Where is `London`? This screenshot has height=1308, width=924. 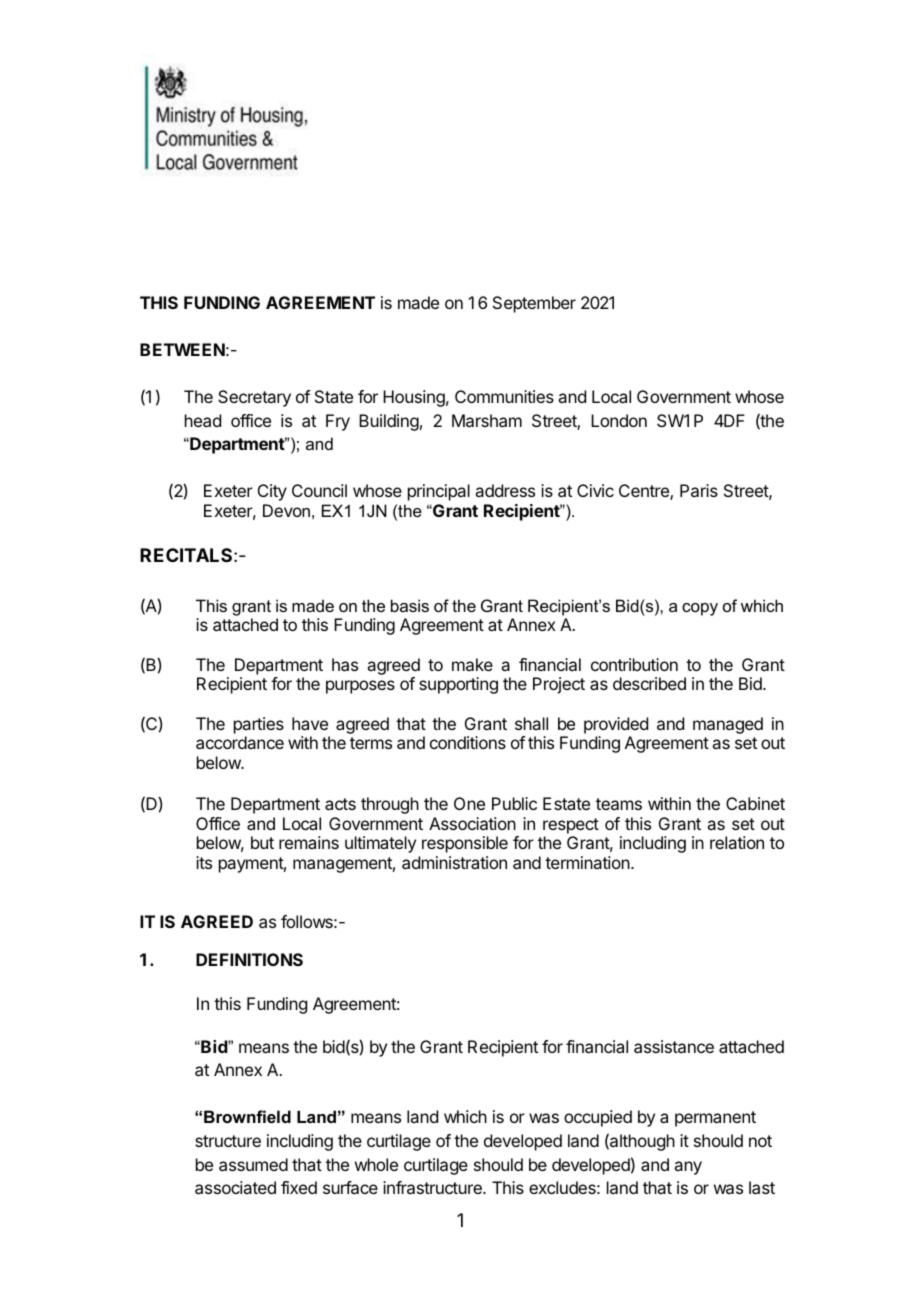
London is located at coordinates (619, 420).
